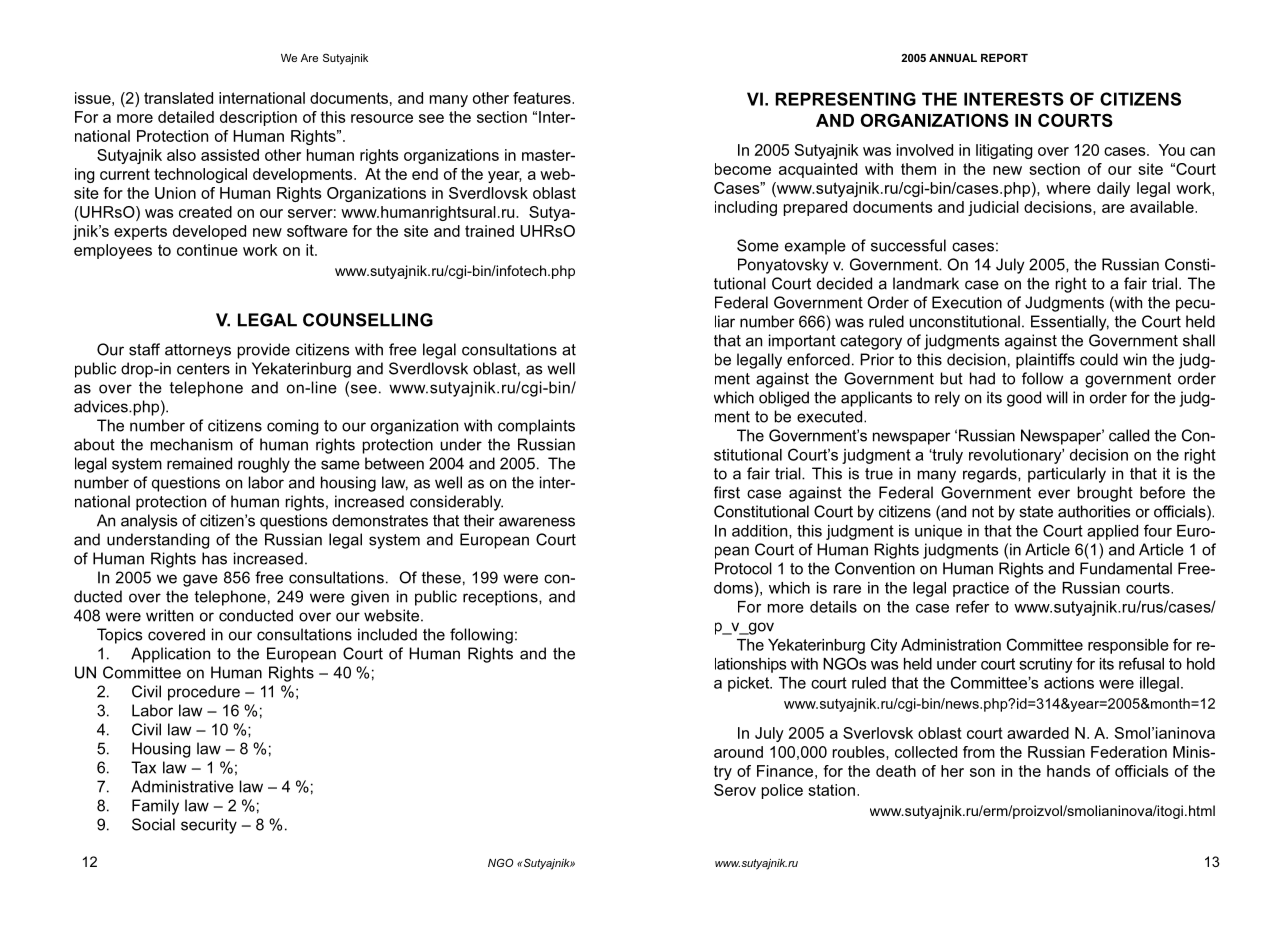 This document has width=1288, height=929. What do you see at coordinates (1004, 57) in the document?
I see `REPORT` at bounding box center [1004, 57].
